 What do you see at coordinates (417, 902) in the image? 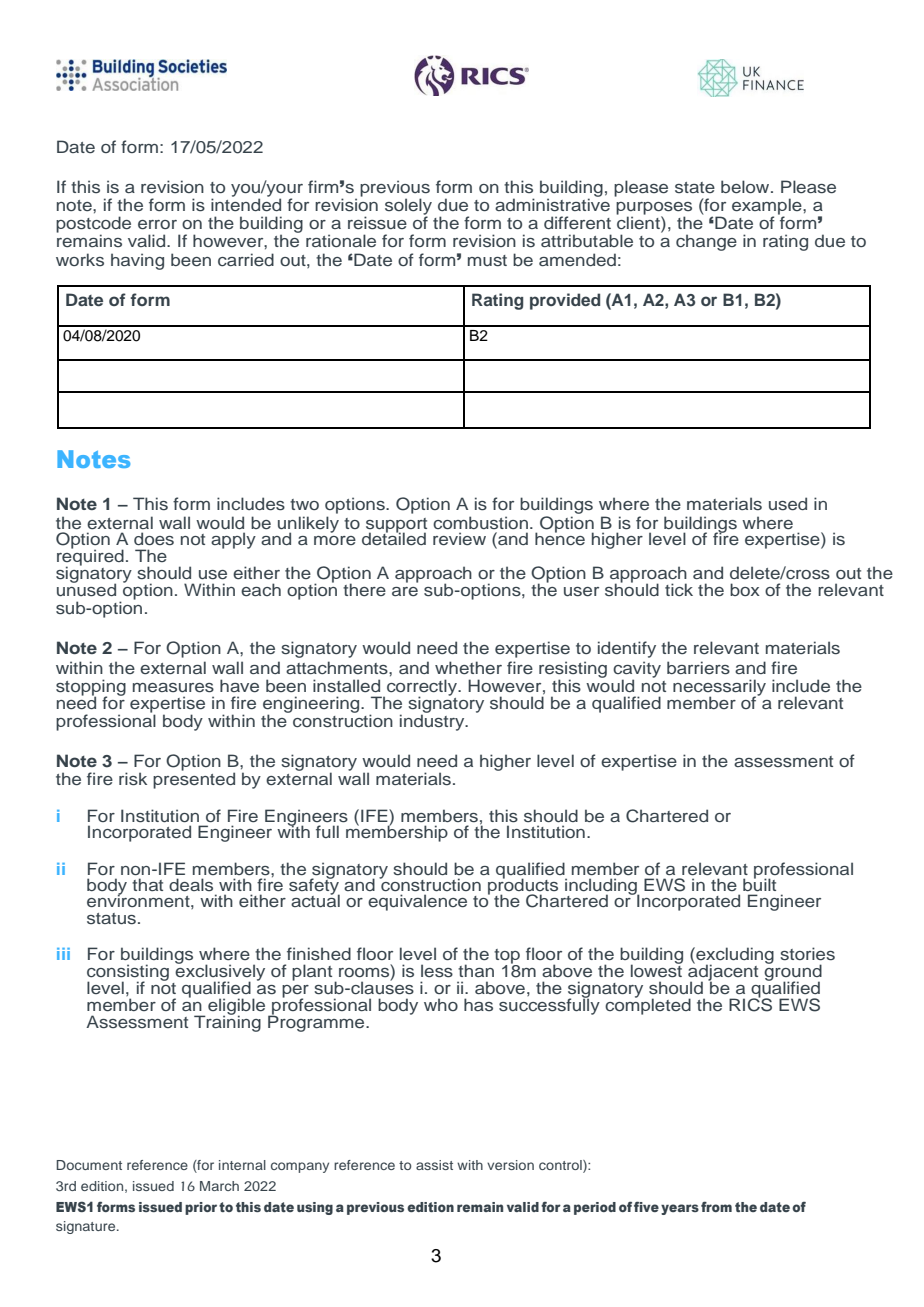
I see `equivalence` at bounding box center [417, 902].
